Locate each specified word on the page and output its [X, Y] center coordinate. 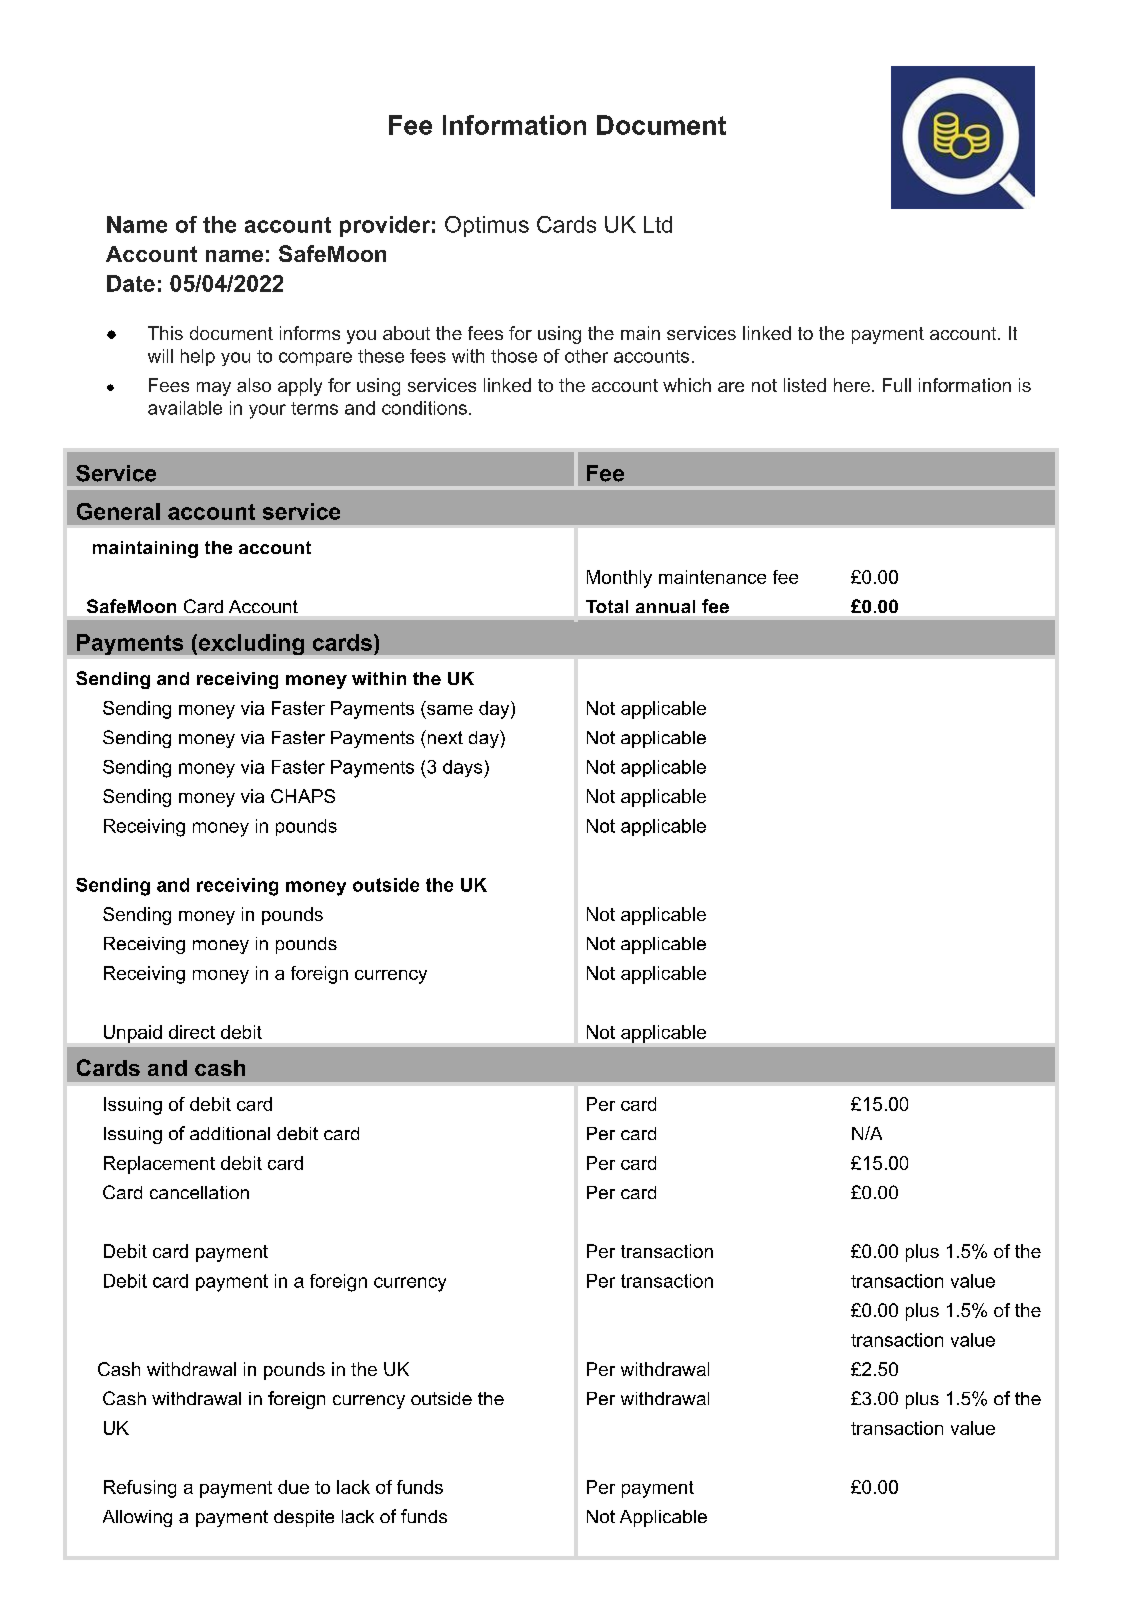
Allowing [137, 1518]
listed [805, 385]
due [293, 1487]
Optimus [487, 226]
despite [304, 1518]
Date [131, 283]
